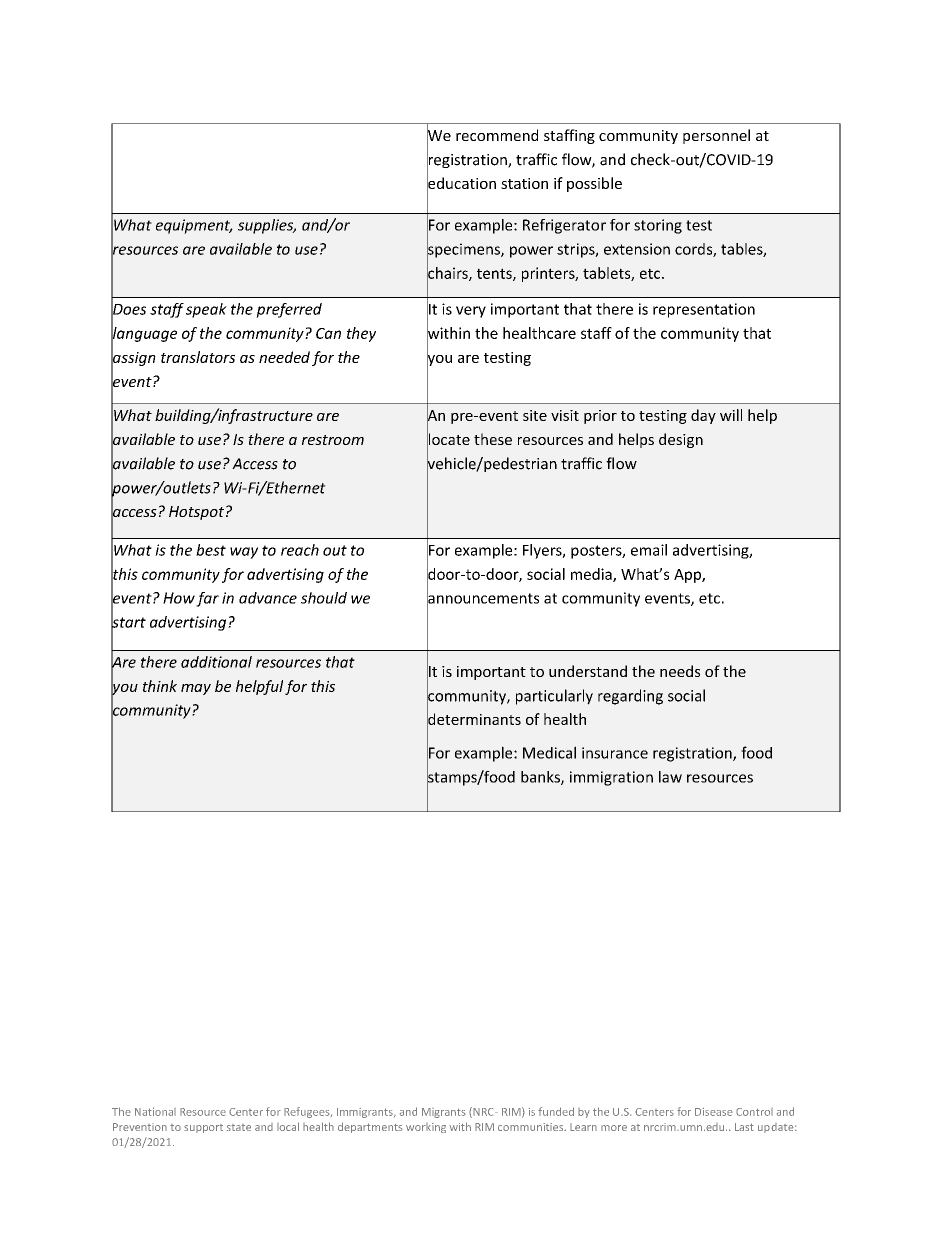  Describe the element at coordinates (211, 550) in the screenshot. I see `best` at that location.
